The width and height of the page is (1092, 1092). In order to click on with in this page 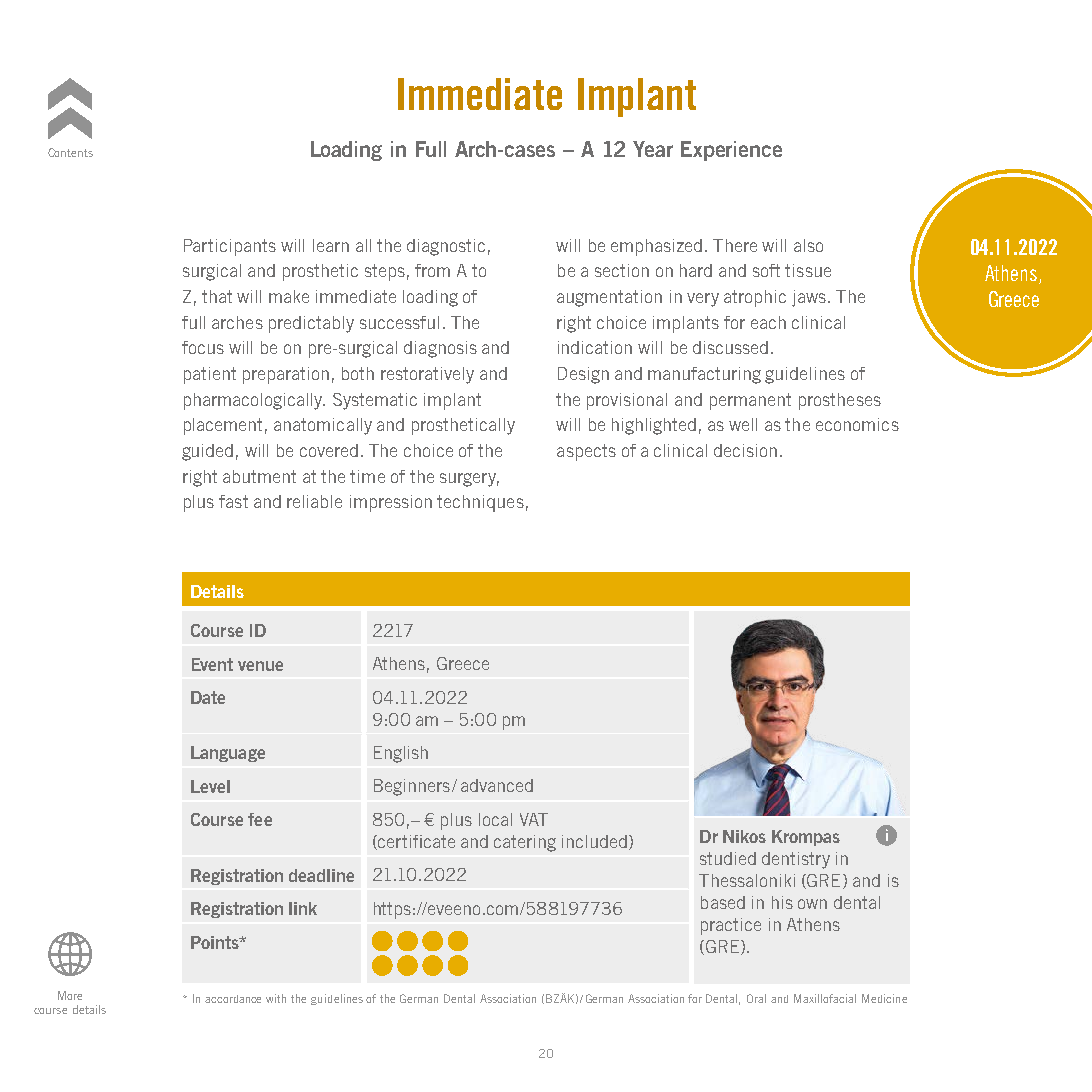, I will do `click(276, 998)`.
